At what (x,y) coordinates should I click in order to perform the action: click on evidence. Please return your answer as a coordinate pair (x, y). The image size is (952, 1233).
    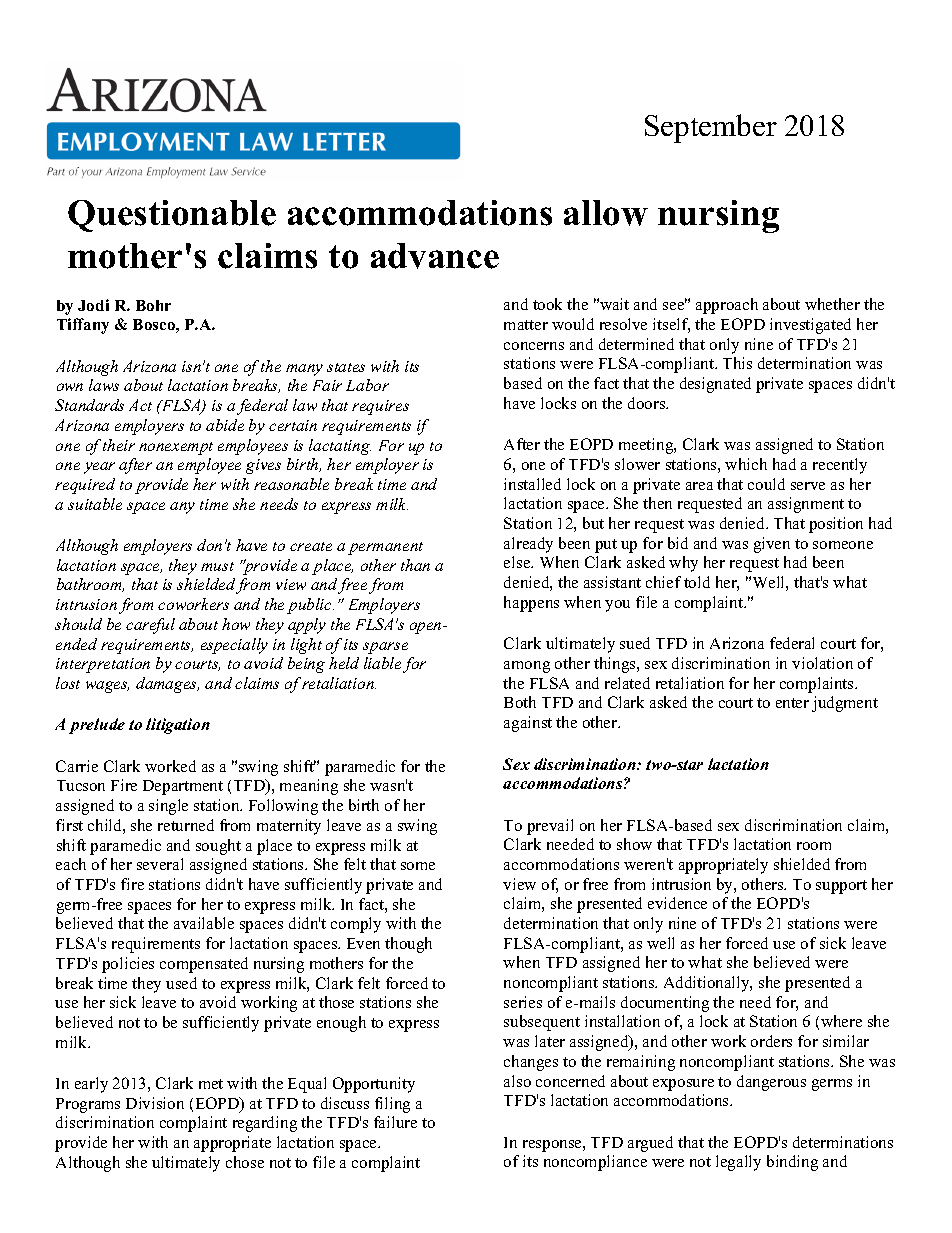
    Looking at the image, I should click on (677, 903).
